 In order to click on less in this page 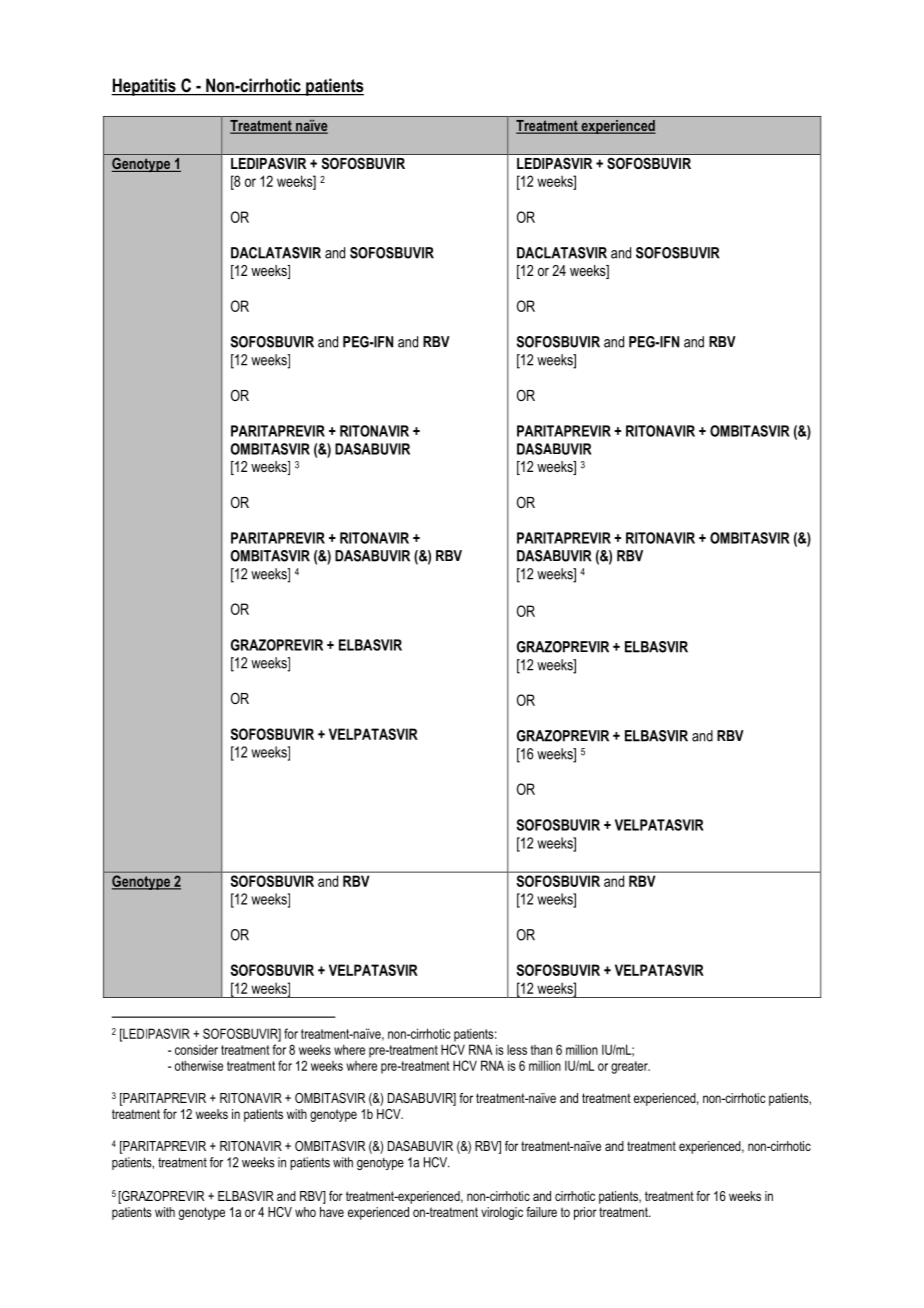, I will do `click(517, 1050)`.
